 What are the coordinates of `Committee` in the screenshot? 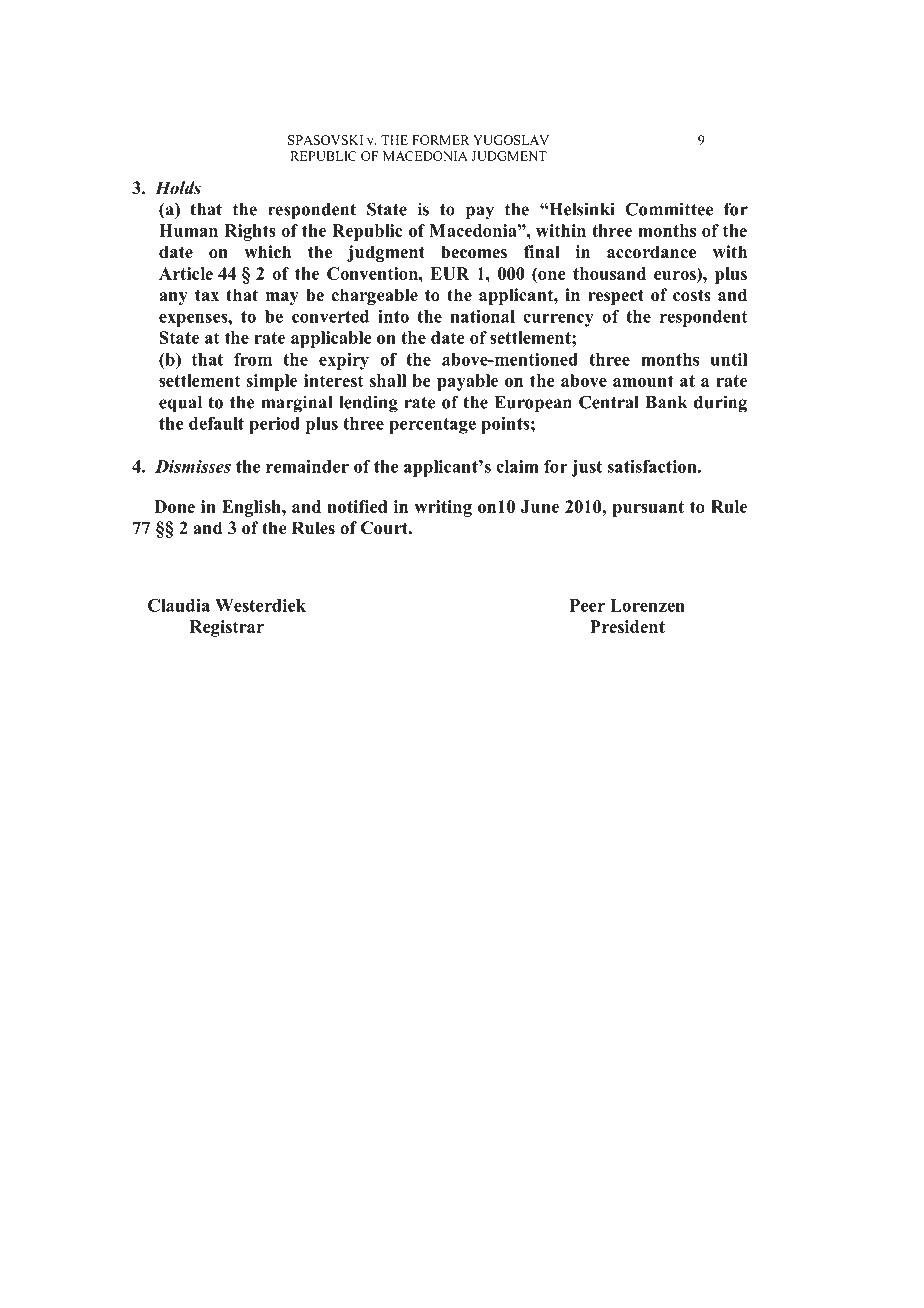 It's located at (669, 209).
